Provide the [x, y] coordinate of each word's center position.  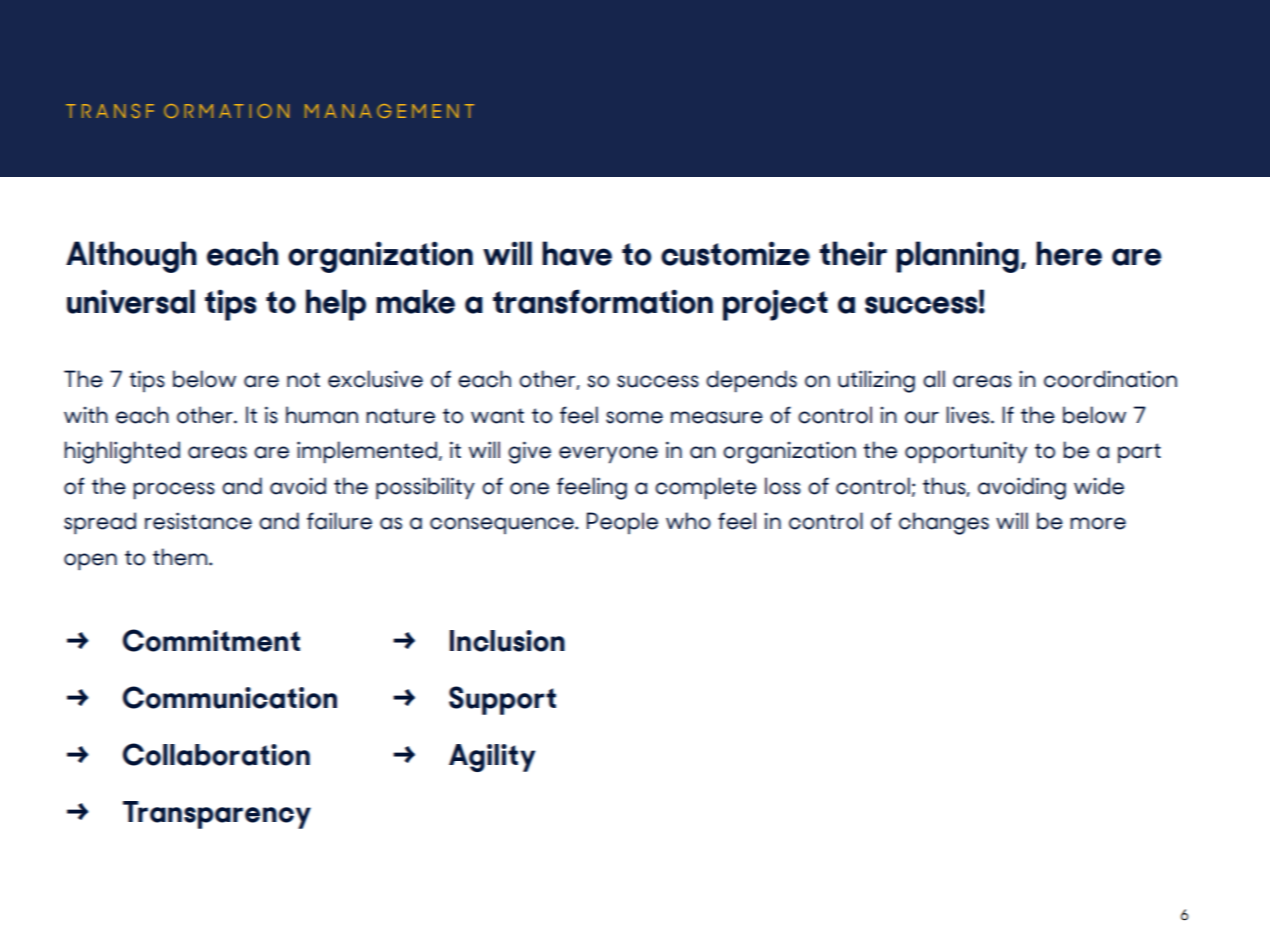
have [577, 253]
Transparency [217, 815]
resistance [198, 521]
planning [957, 257]
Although [131, 257]
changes [944, 523]
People [622, 523]
